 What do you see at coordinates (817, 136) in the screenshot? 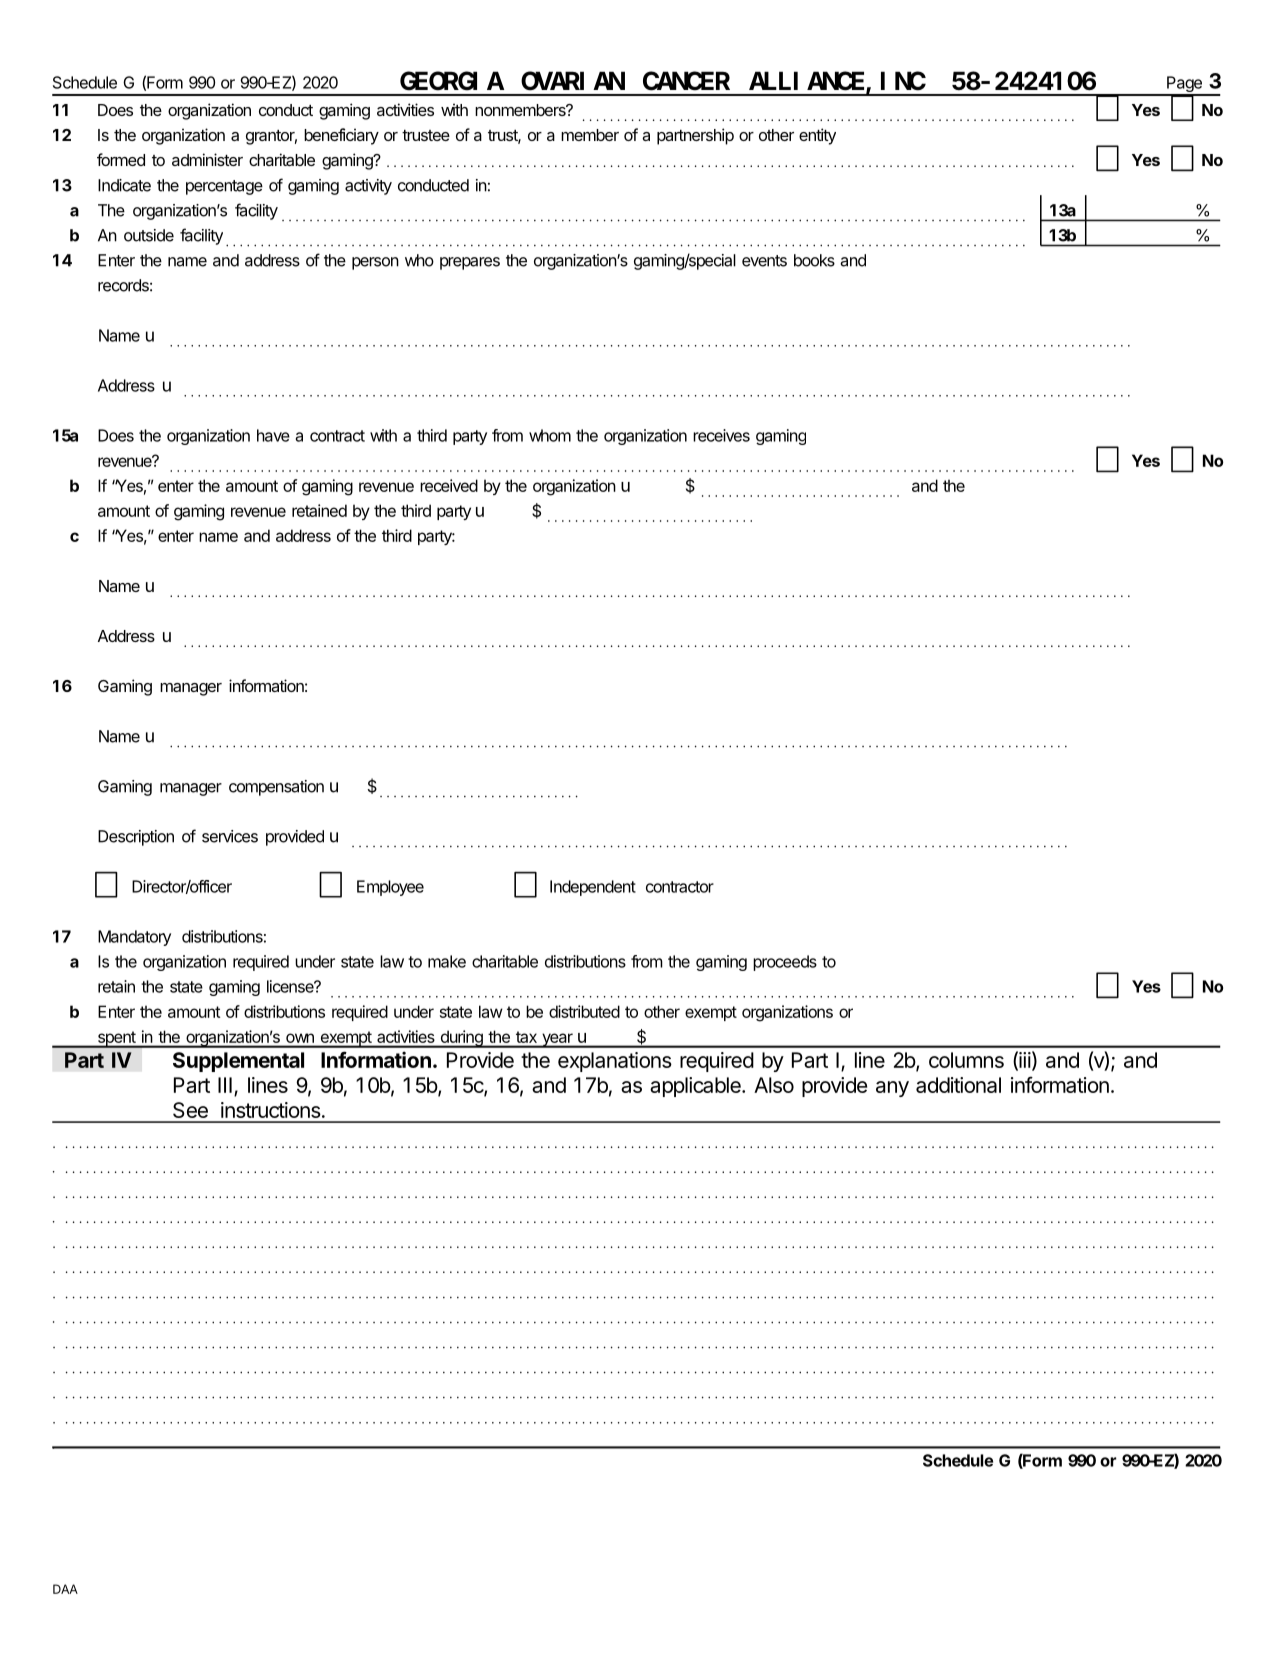
I see `entity` at bounding box center [817, 136].
